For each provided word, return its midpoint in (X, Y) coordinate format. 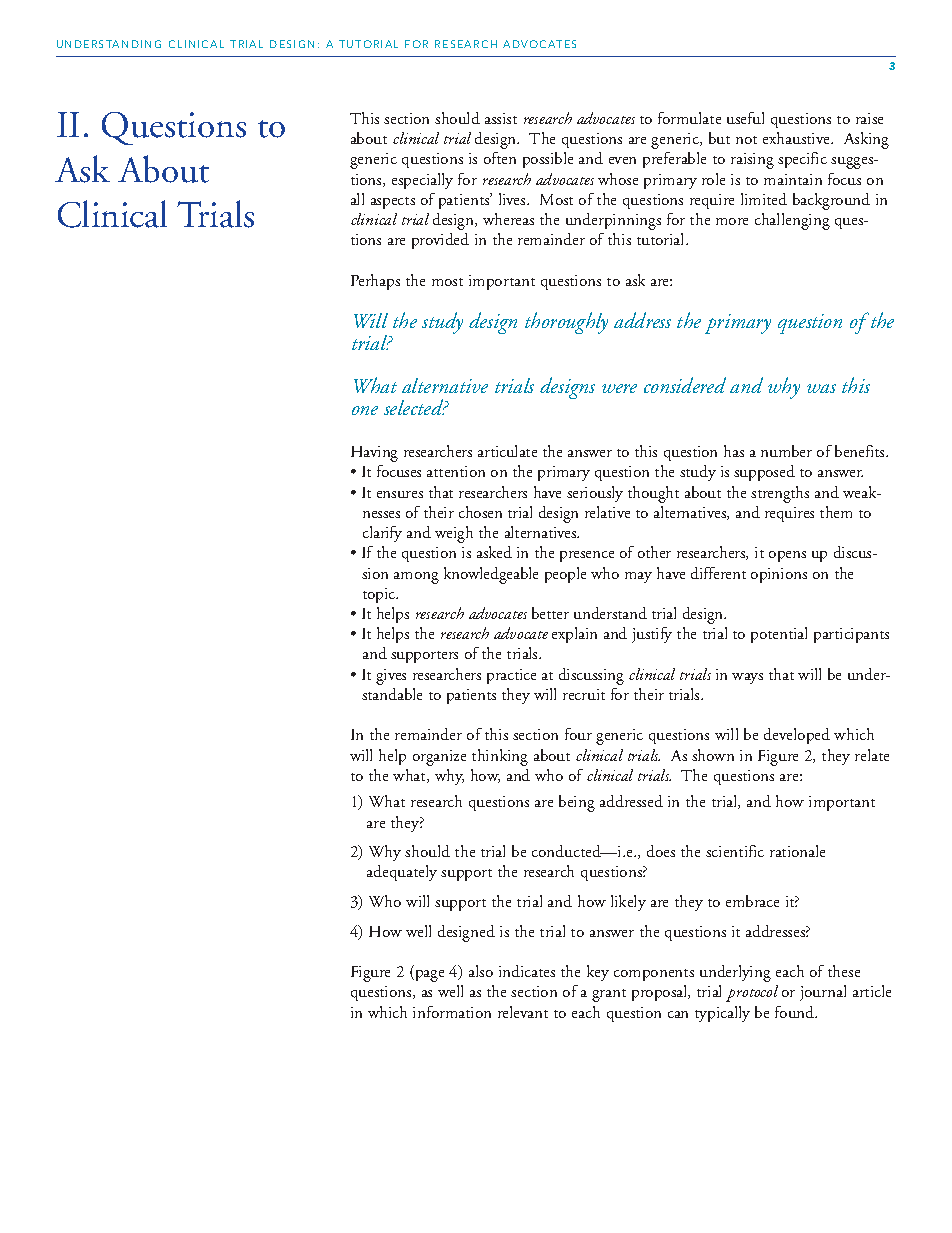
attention (456, 471)
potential (779, 635)
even (622, 160)
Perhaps (375, 282)
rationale (797, 851)
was (821, 388)
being (577, 803)
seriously (595, 494)
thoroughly (566, 323)
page (428, 976)
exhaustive (798, 138)
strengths (780, 494)
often (500, 158)
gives (391, 677)
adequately (402, 873)
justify (652, 635)
